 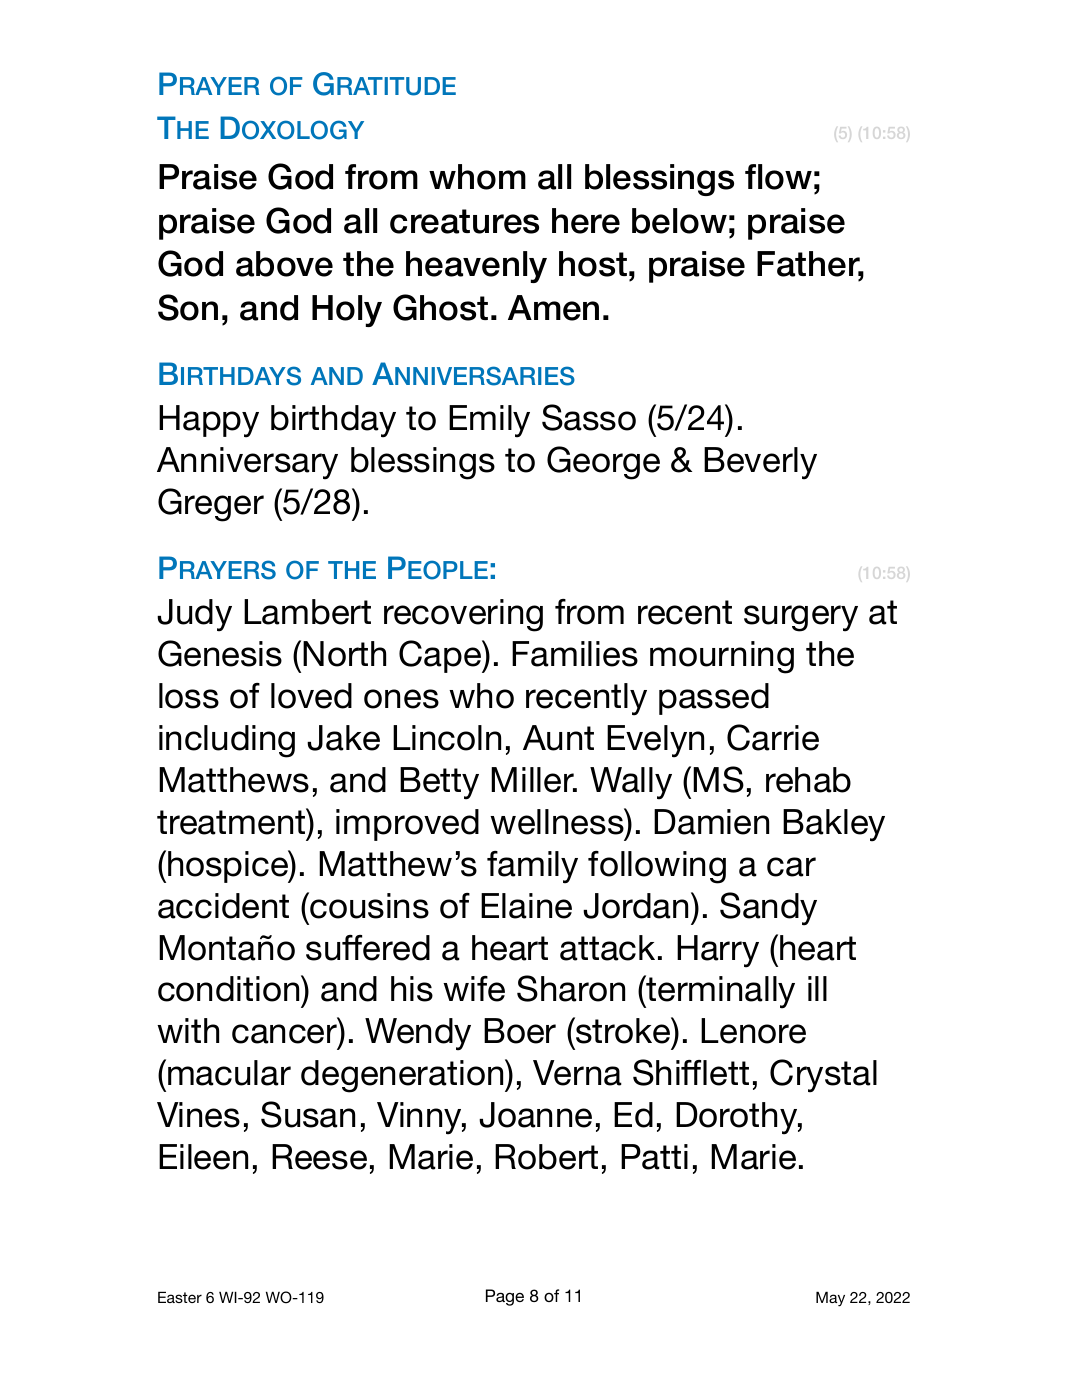 I want to click on creatures, so click(x=464, y=221).
